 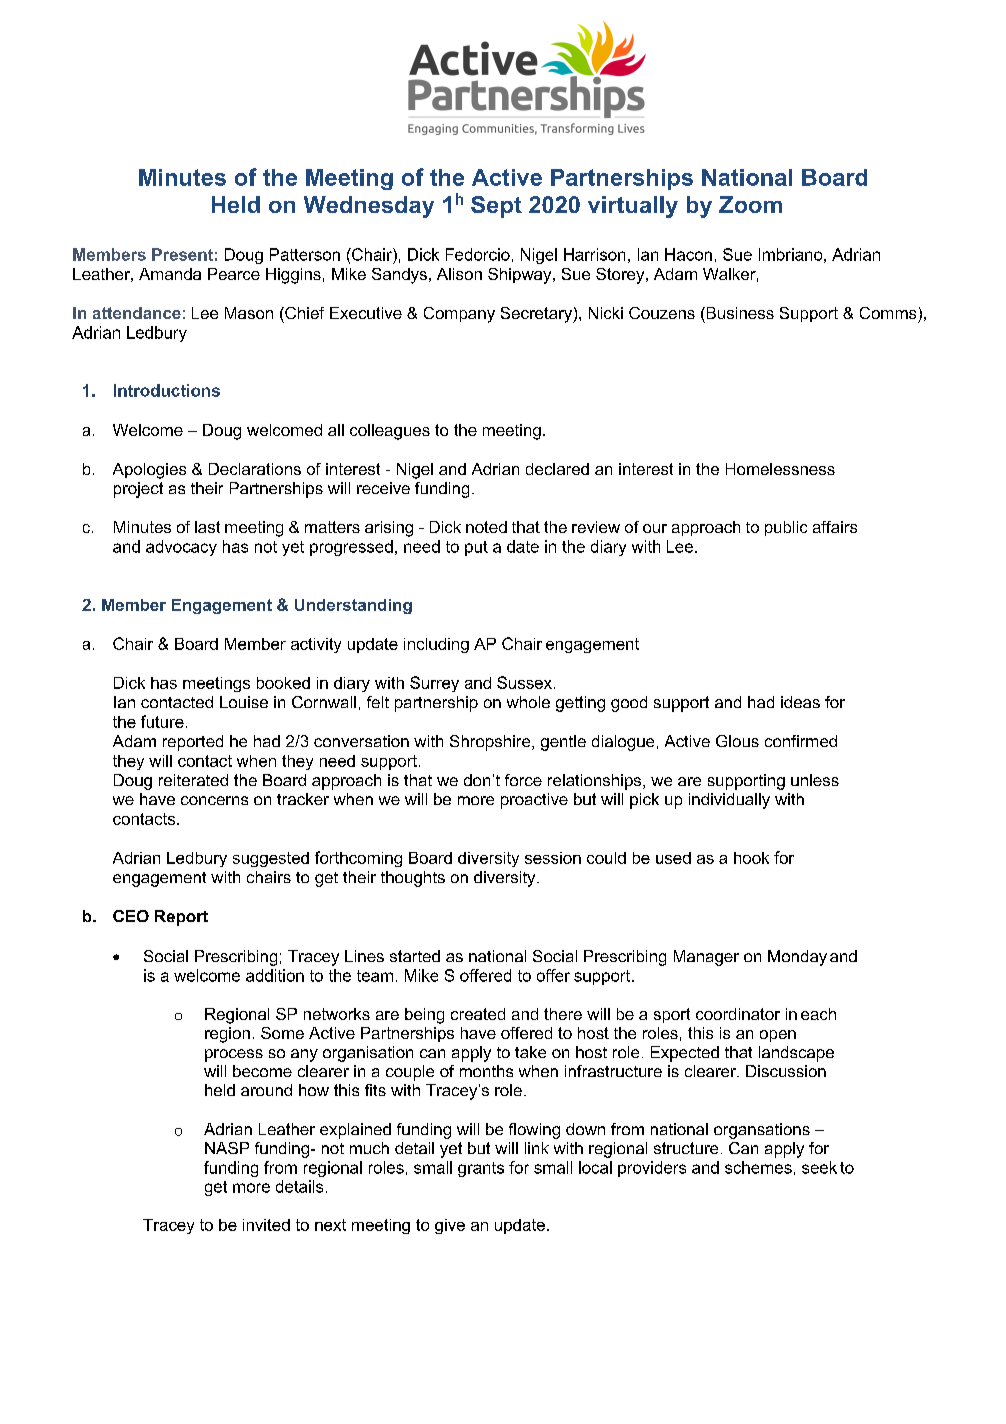 I want to click on whole, so click(x=528, y=702).
